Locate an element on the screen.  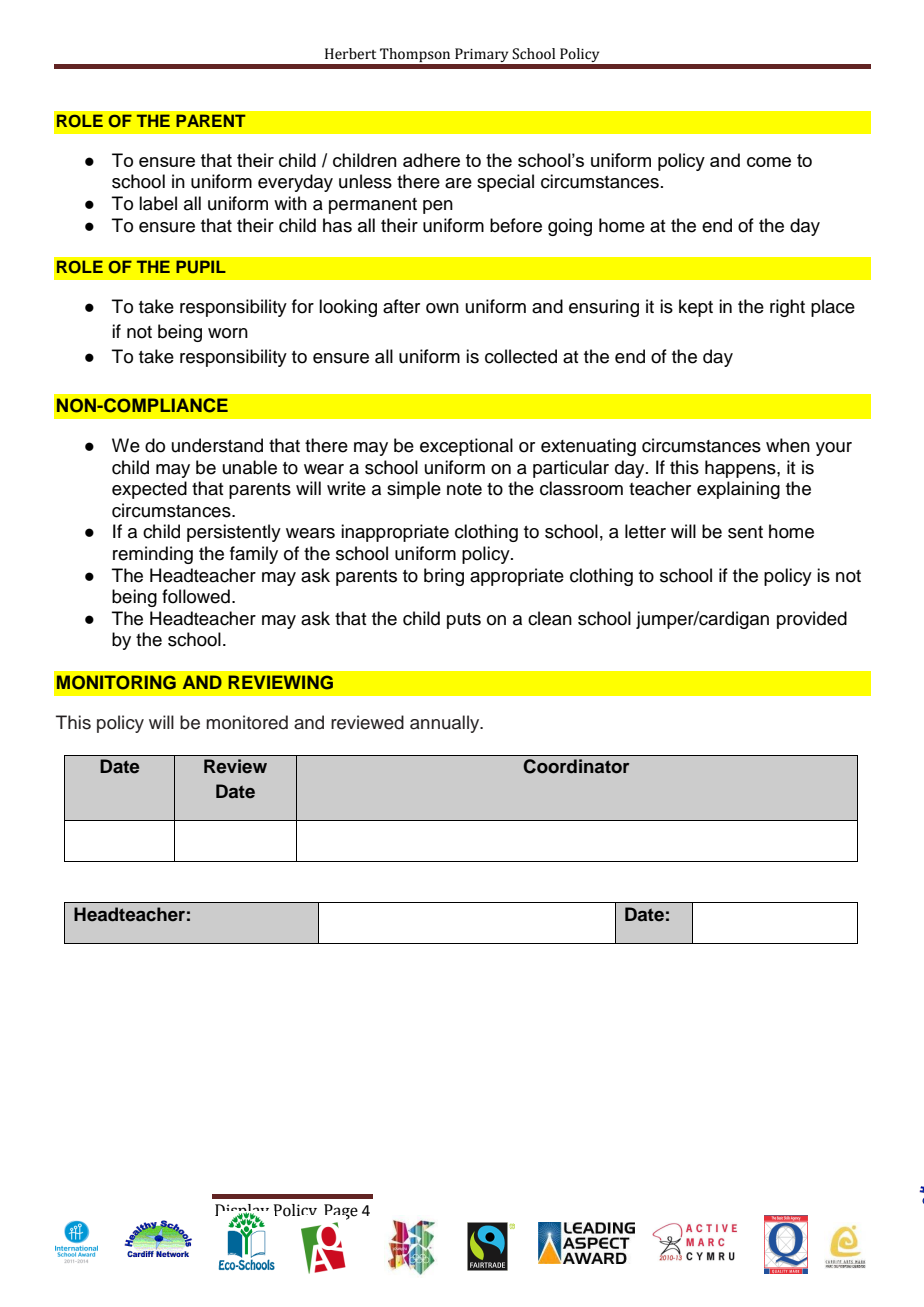
adhere is located at coordinates (431, 160).
